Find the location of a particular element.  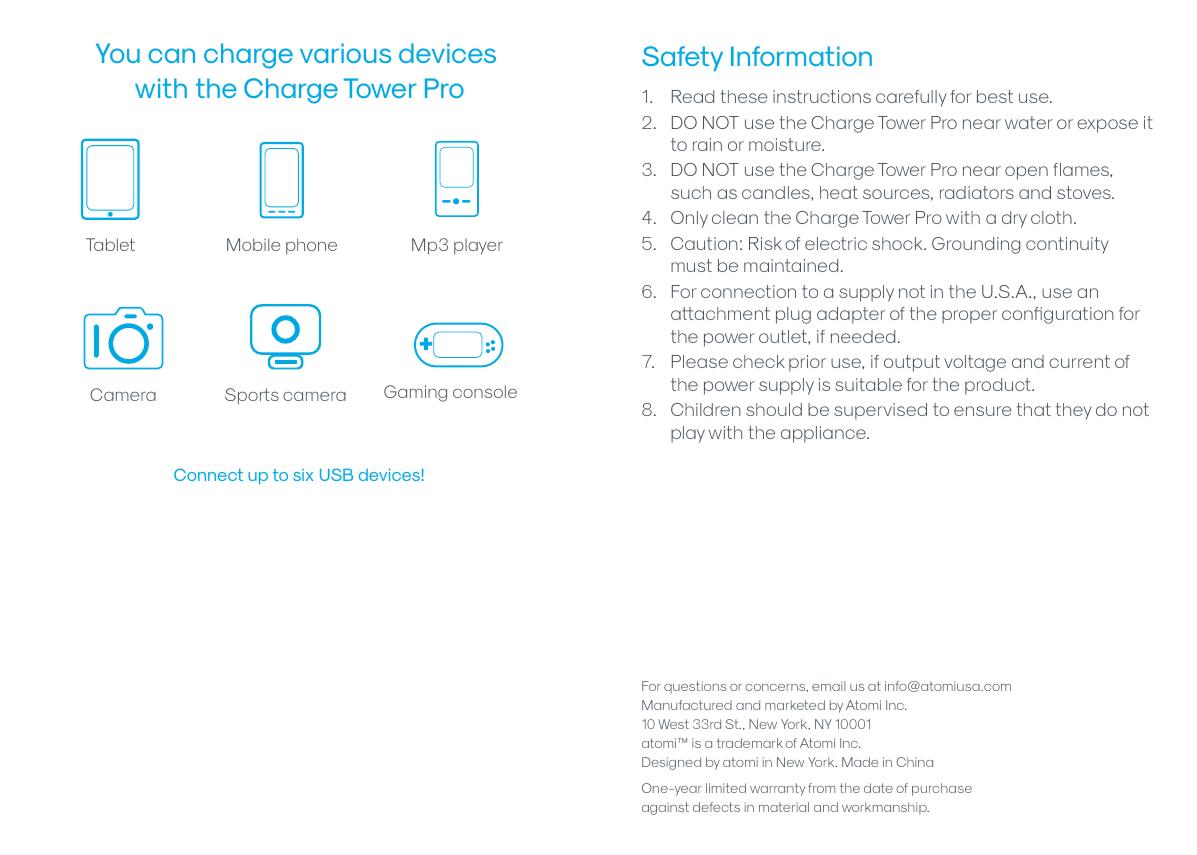

various is located at coordinates (345, 53).
